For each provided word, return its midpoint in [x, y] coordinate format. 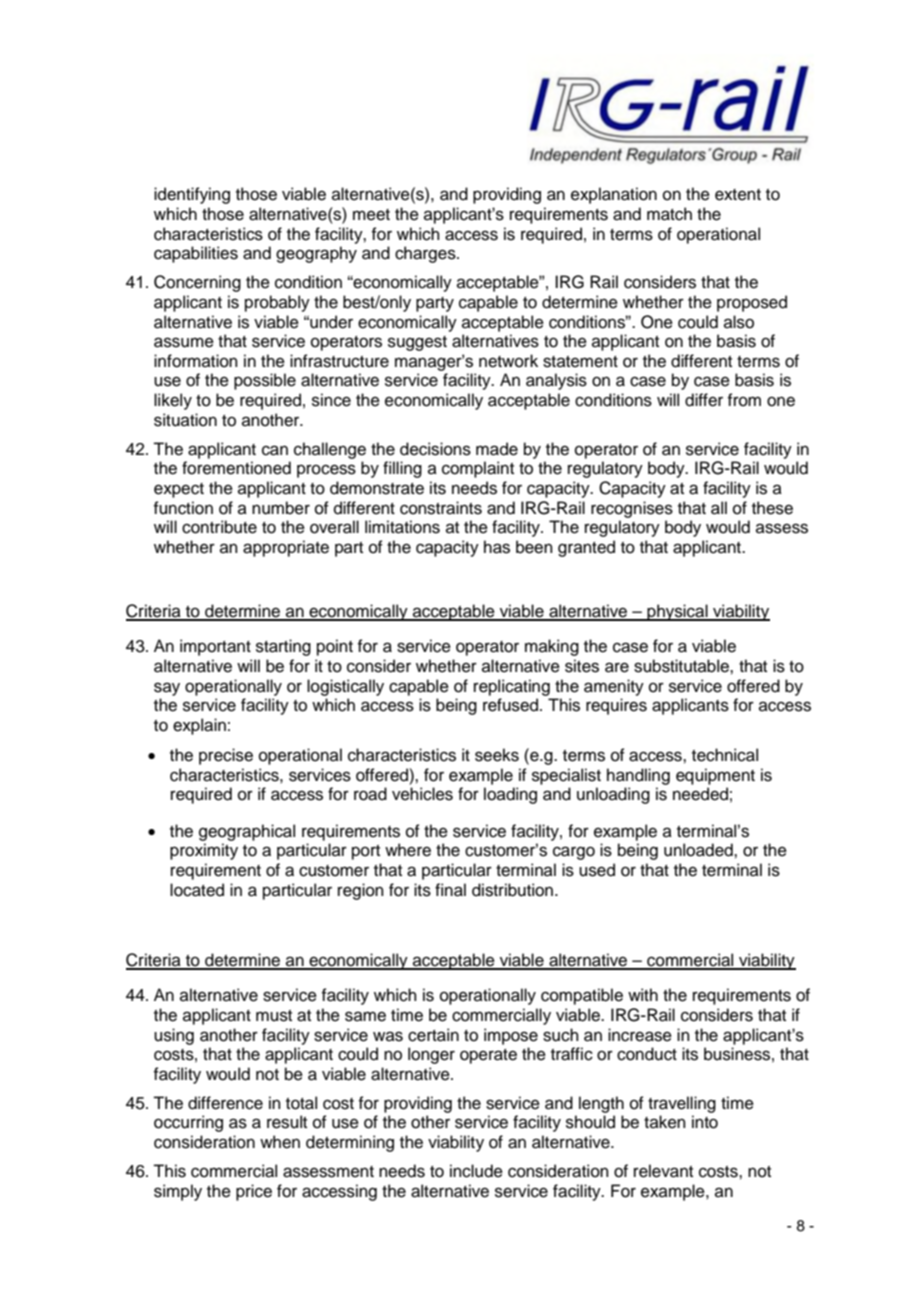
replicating [512, 687]
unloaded [699, 850]
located [197, 890]
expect [179, 490]
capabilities [196, 254]
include [476, 1171]
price [254, 1192]
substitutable [682, 666]
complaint [478, 469]
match [669, 214]
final [450, 890]
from [744, 400]
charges [426, 254]
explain [199, 726]
